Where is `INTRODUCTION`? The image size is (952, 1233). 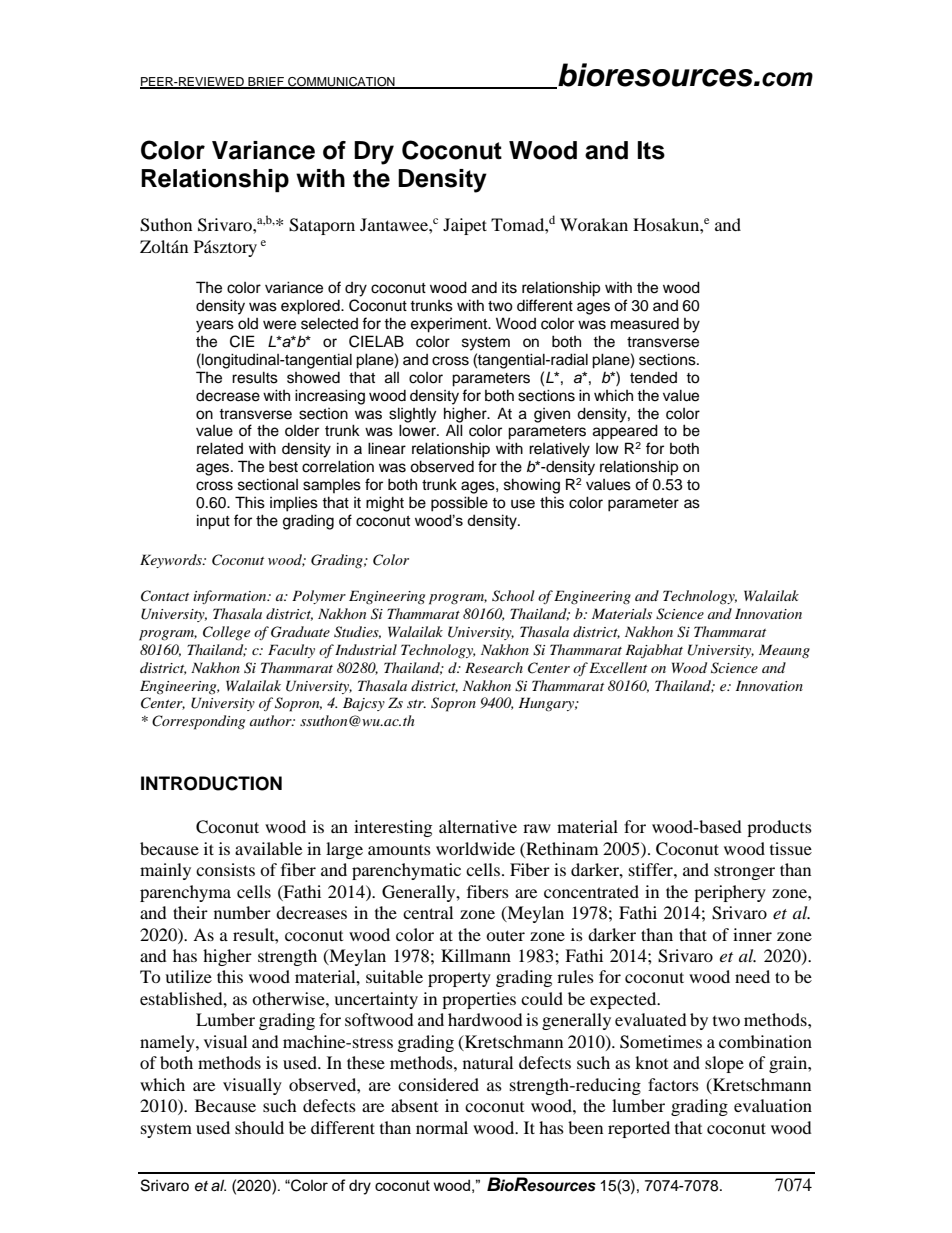
INTRODUCTION is located at coordinates (211, 783).
